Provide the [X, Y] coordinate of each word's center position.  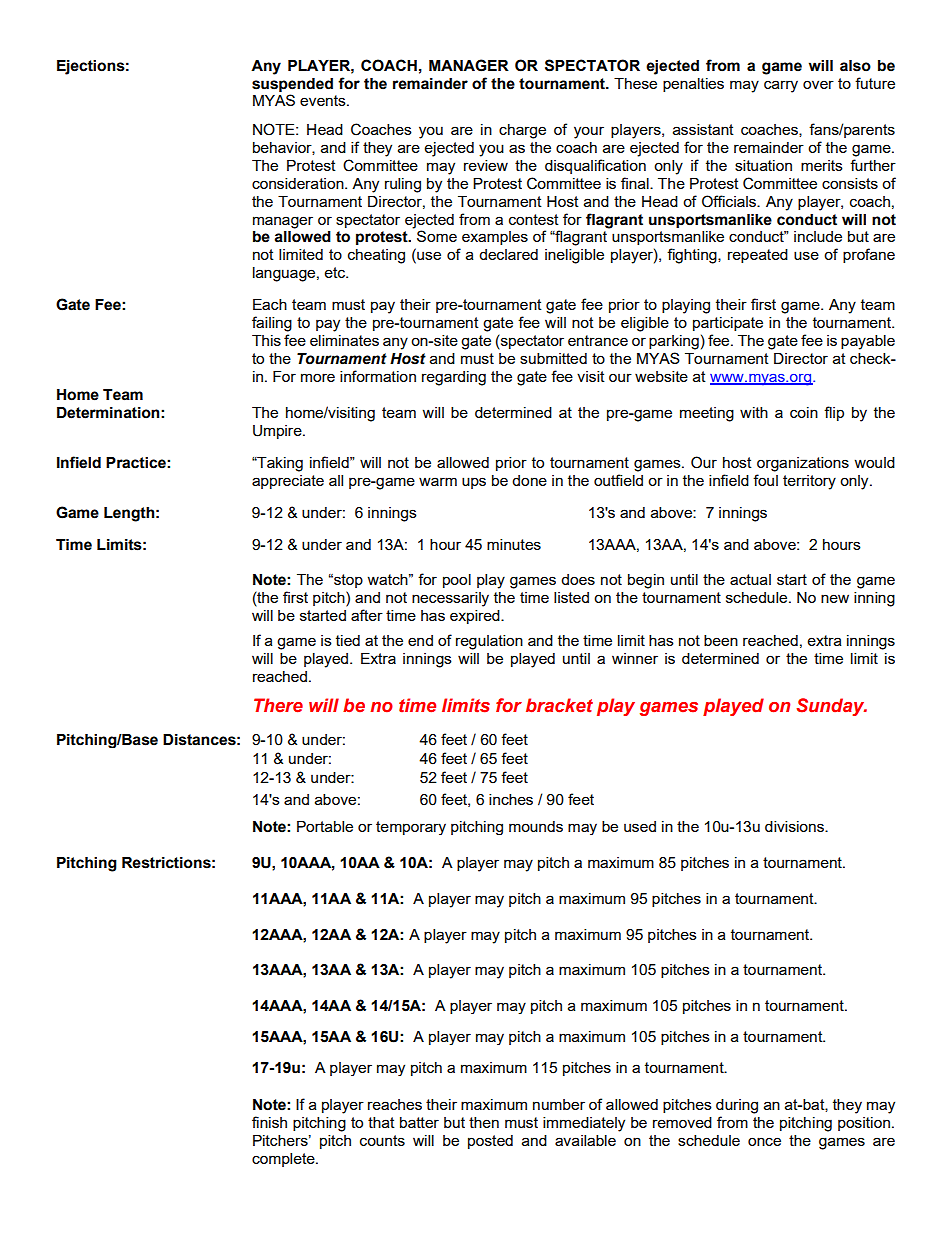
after [367, 615]
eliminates [344, 340]
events [324, 100]
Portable [325, 826]
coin [804, 412]
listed [571, 597]
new [835, 598]
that [381, 1122]
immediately [584, 1124]
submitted [553, 358]
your [589, 132]
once [764, 1141]
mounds [536, 826]
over [818, 84]
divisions [795, 826]
